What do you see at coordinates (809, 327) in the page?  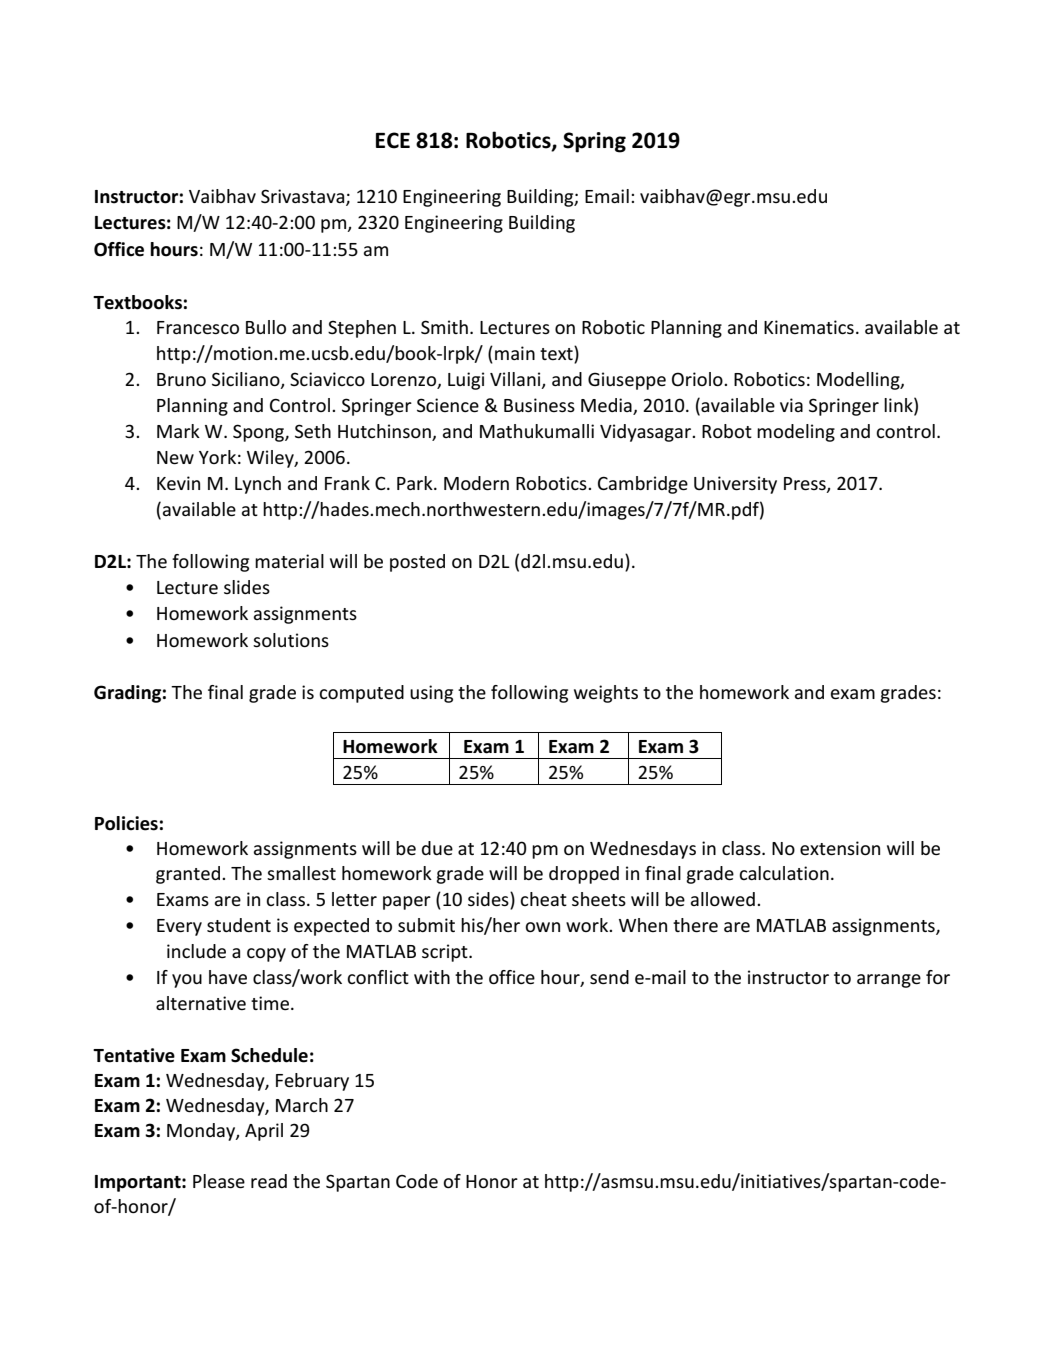 I see `Kinematics` at bounding box center [809, 327].
